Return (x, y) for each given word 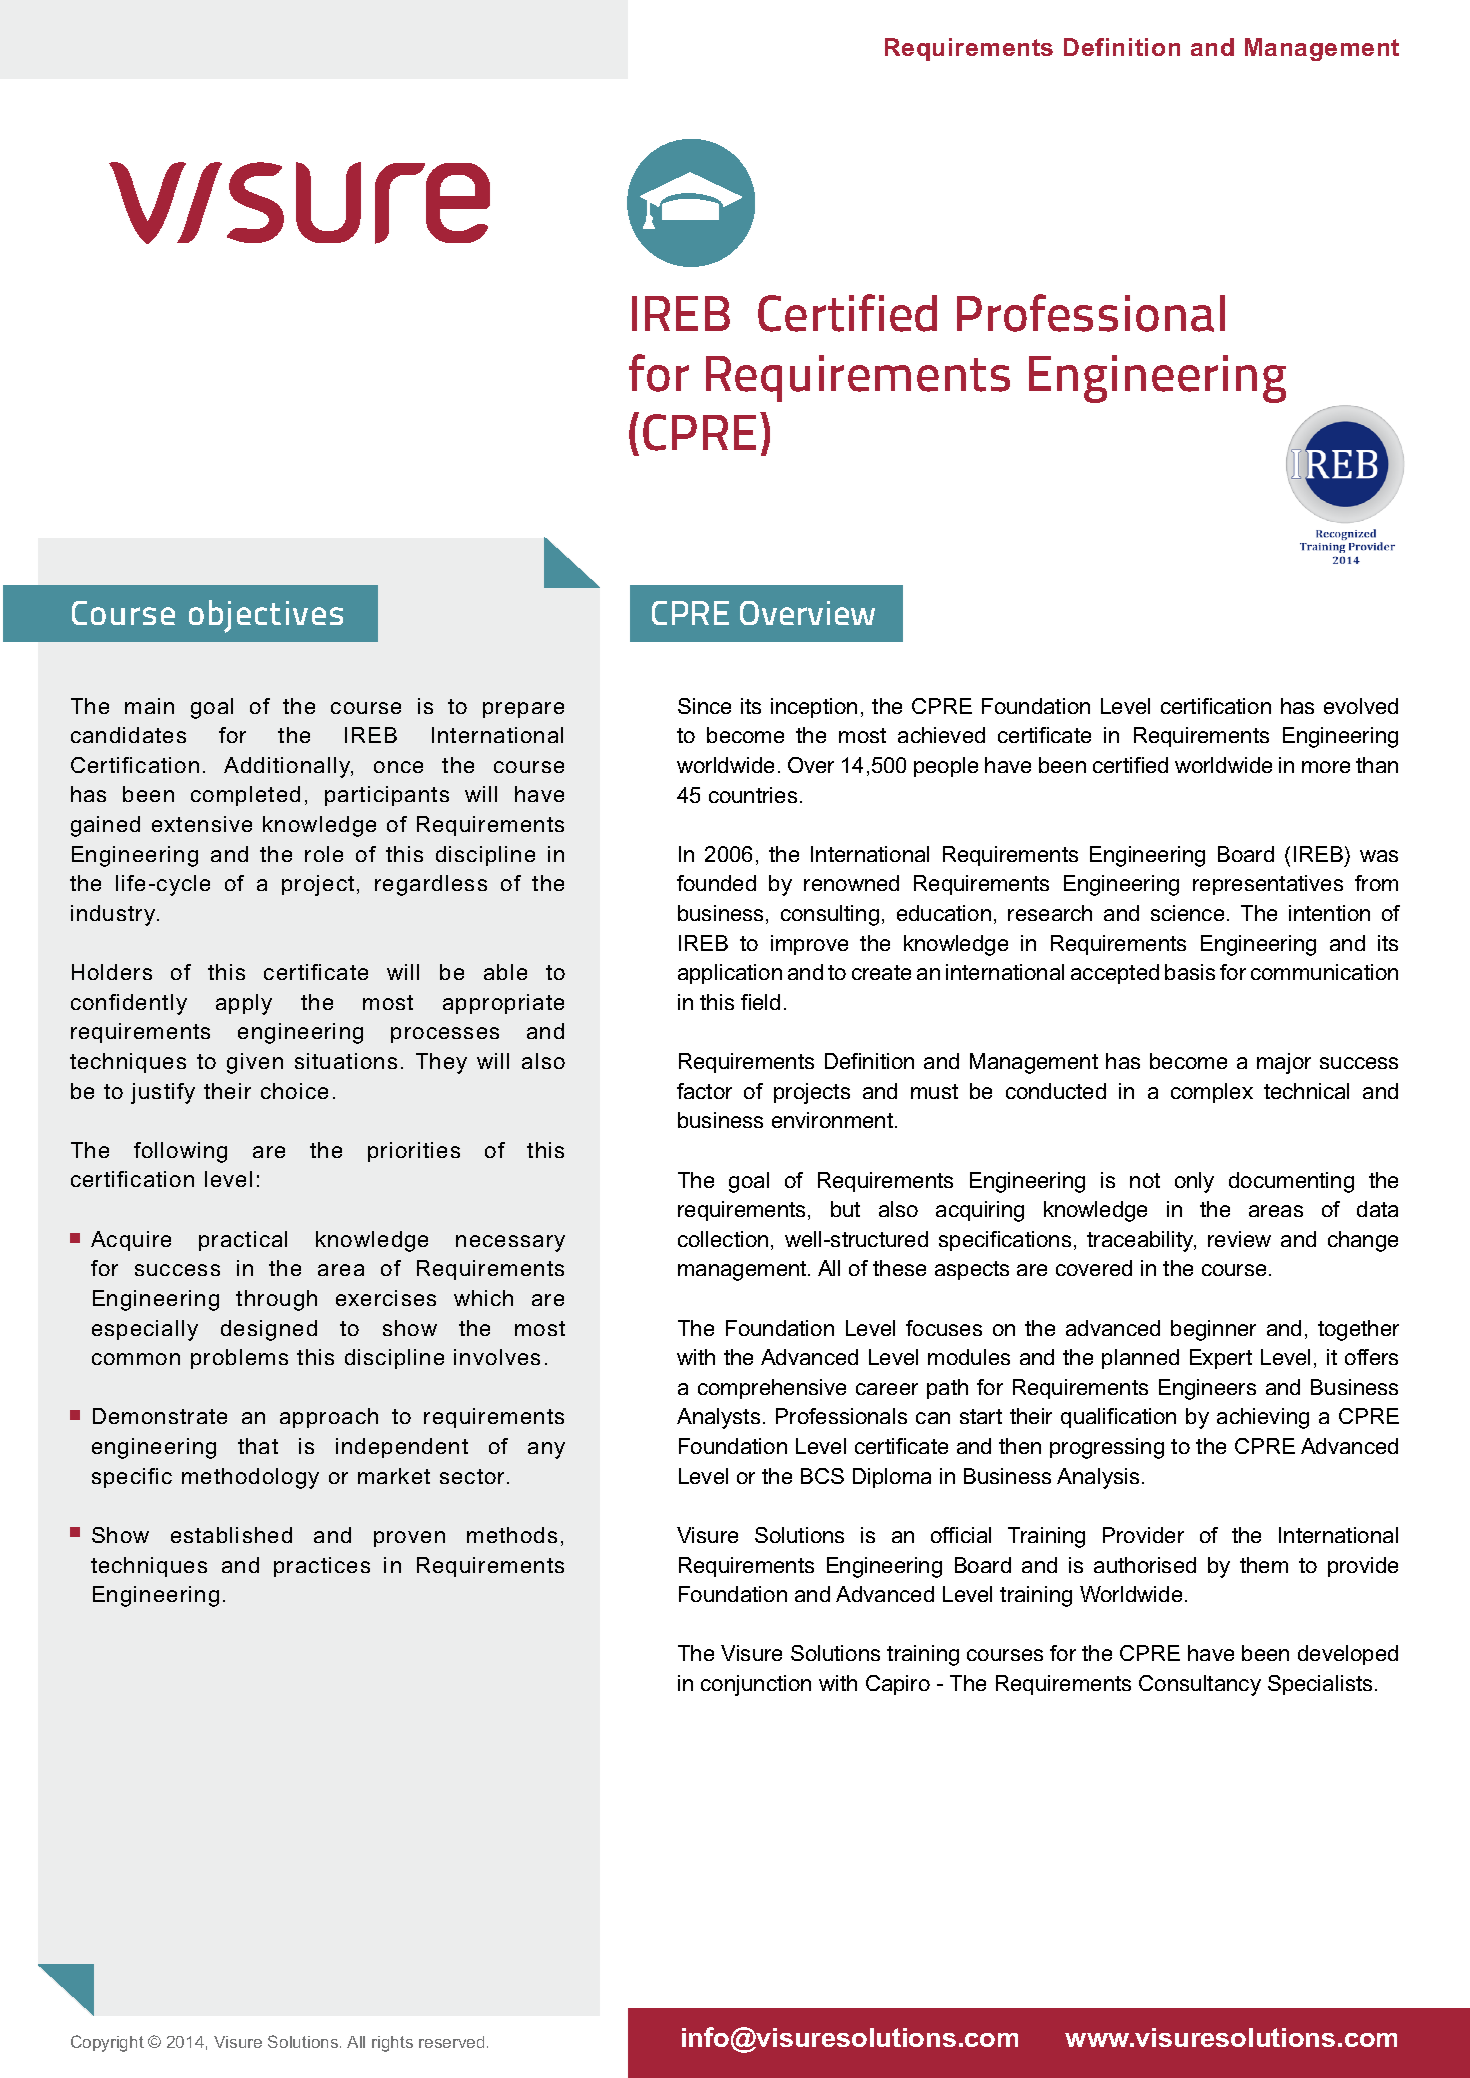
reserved (451, 2042)
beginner (1213, 1330)
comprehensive (772, 1389)
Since (704, 706)
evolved (1361, 706)
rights (392, 2044)
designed (269, 1330)
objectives (266, 616)
